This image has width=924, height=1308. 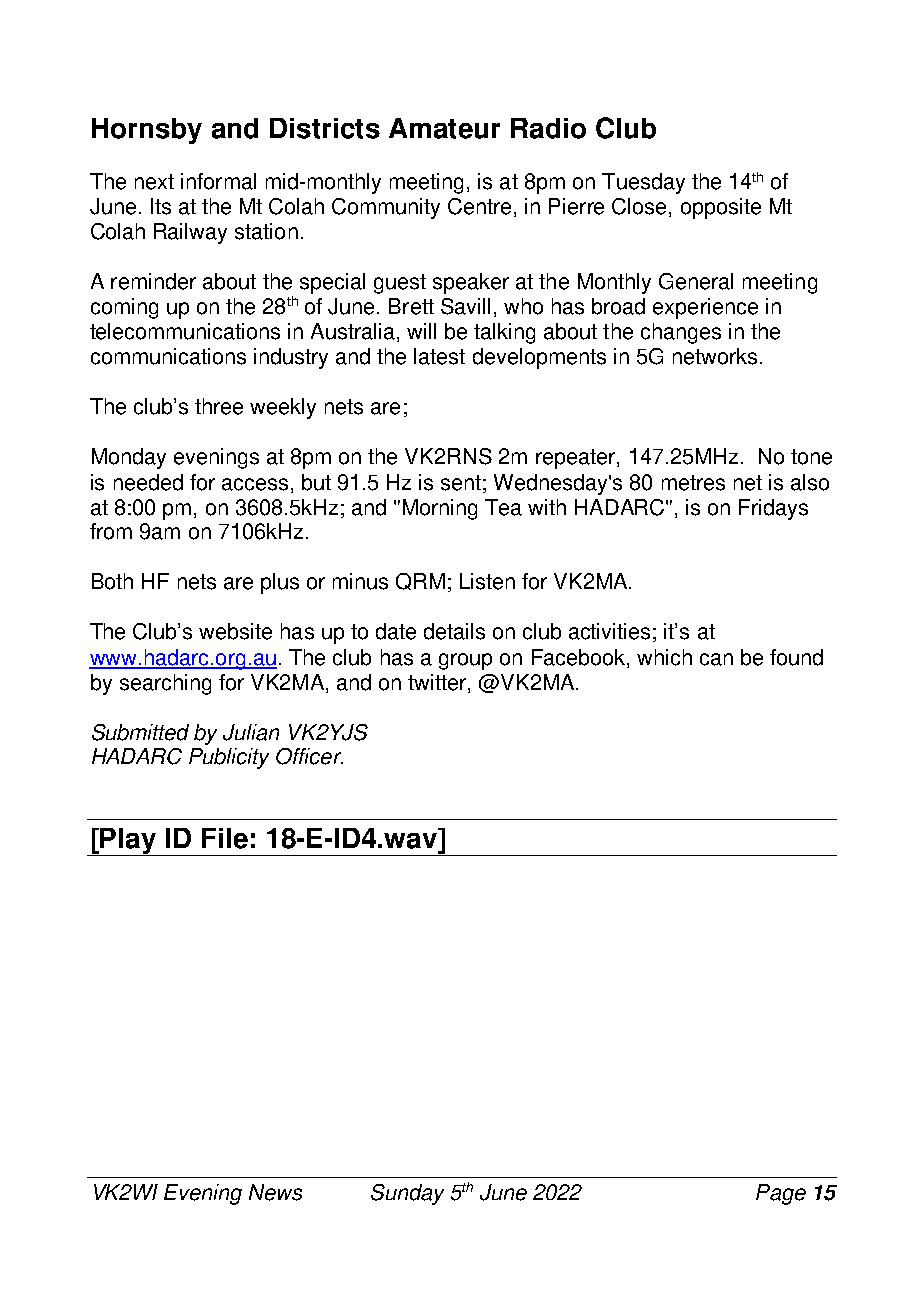 I want to click on informal, so click(x=218, y=181).
